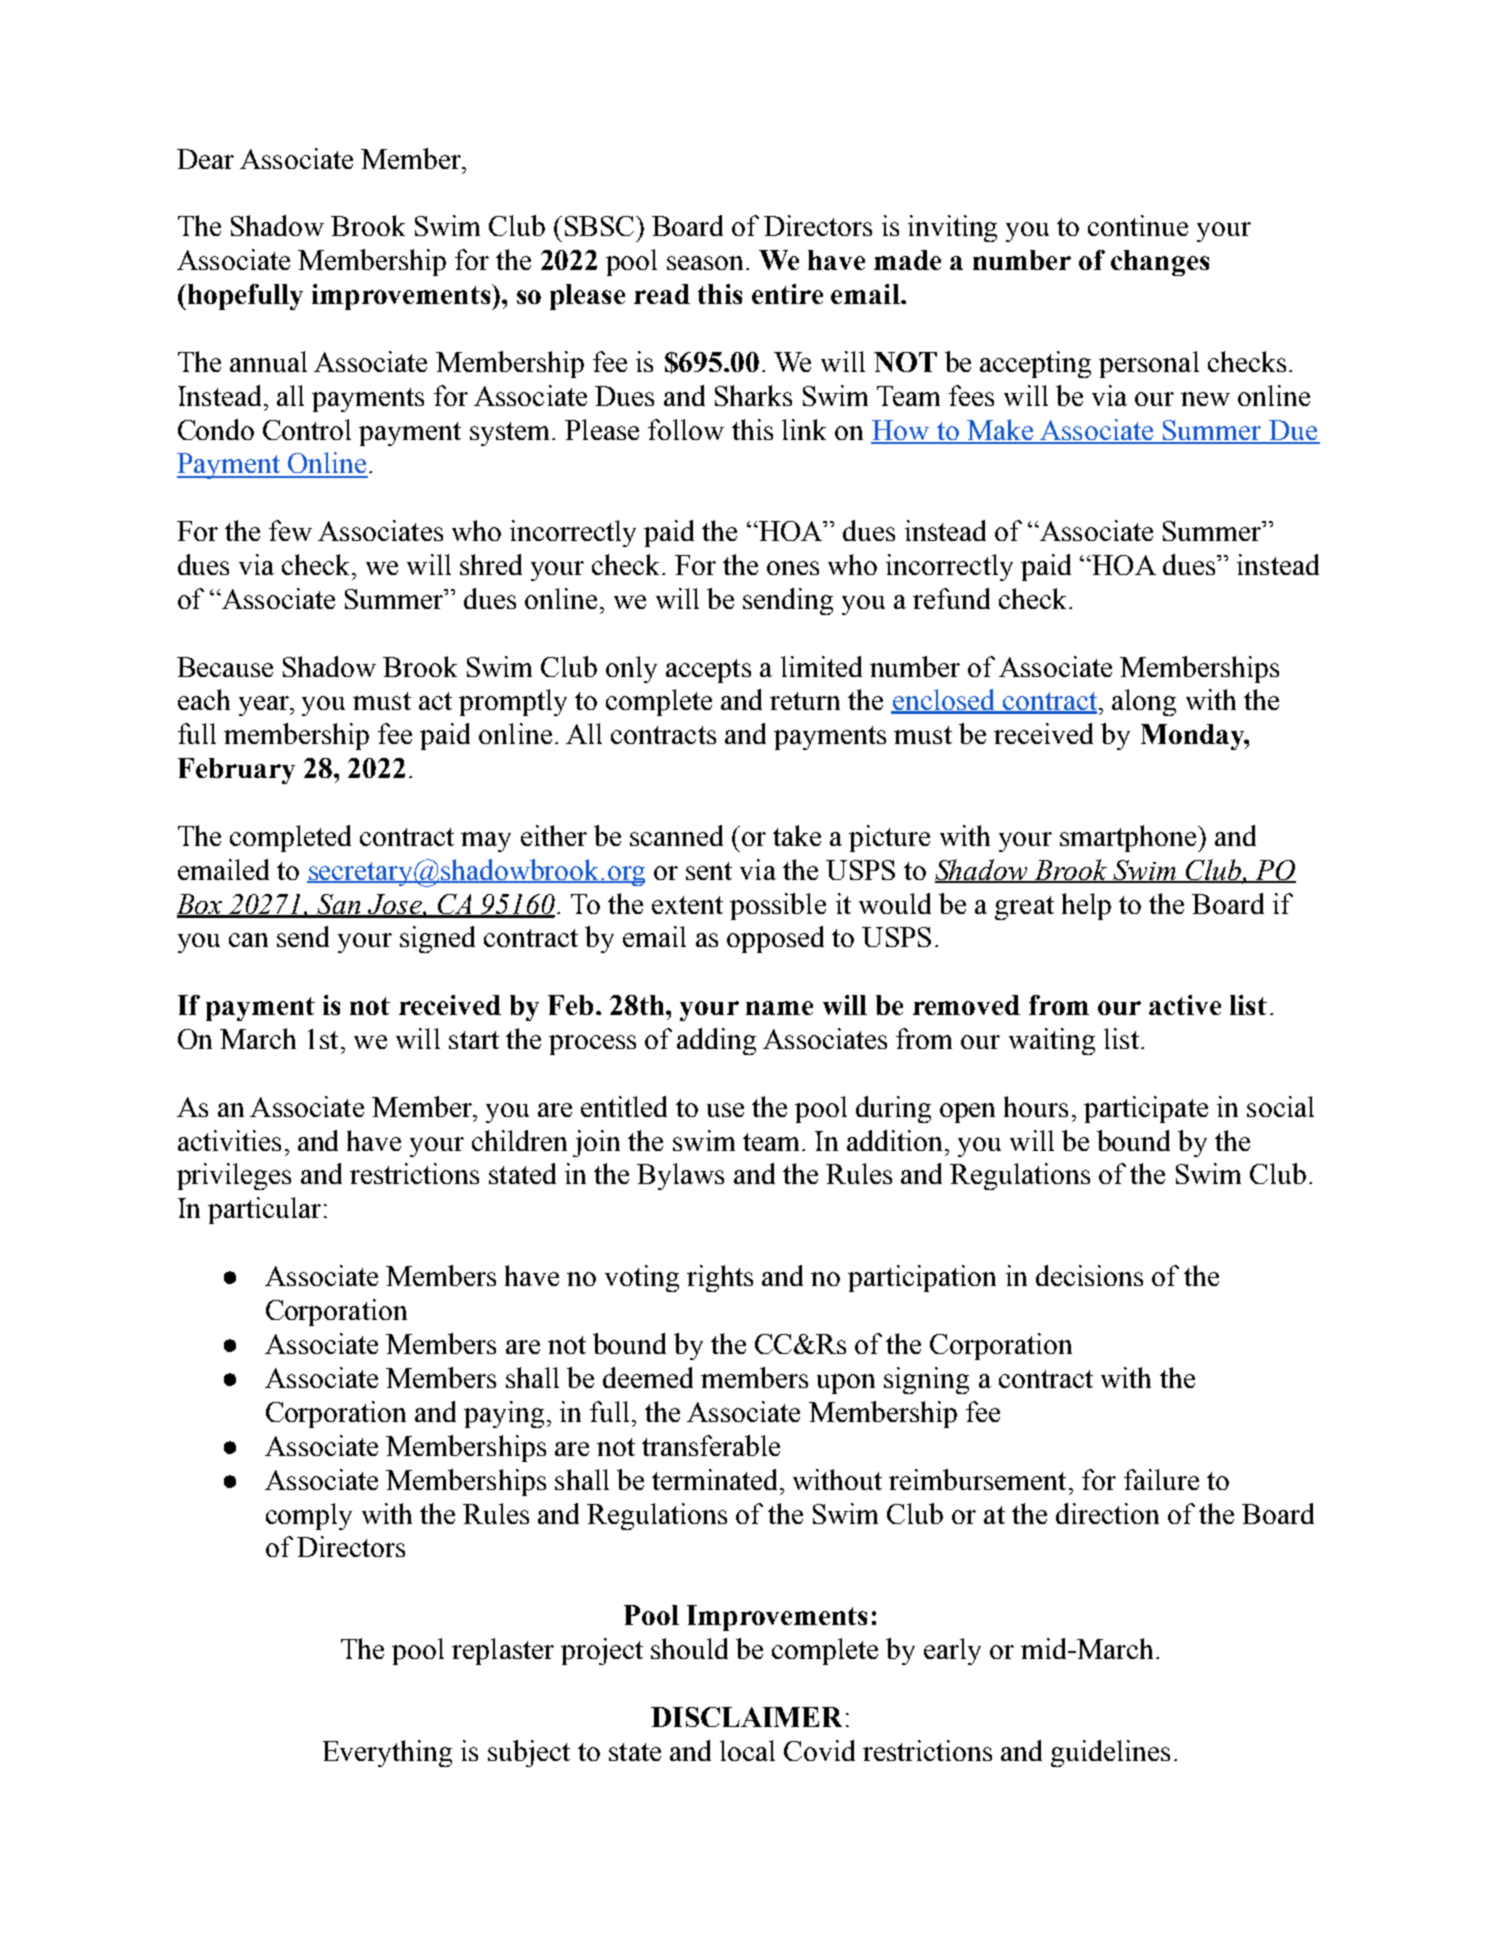  Describe the element at coordinates (1138, 225) in the screenshot. I see `continue` at that location.
